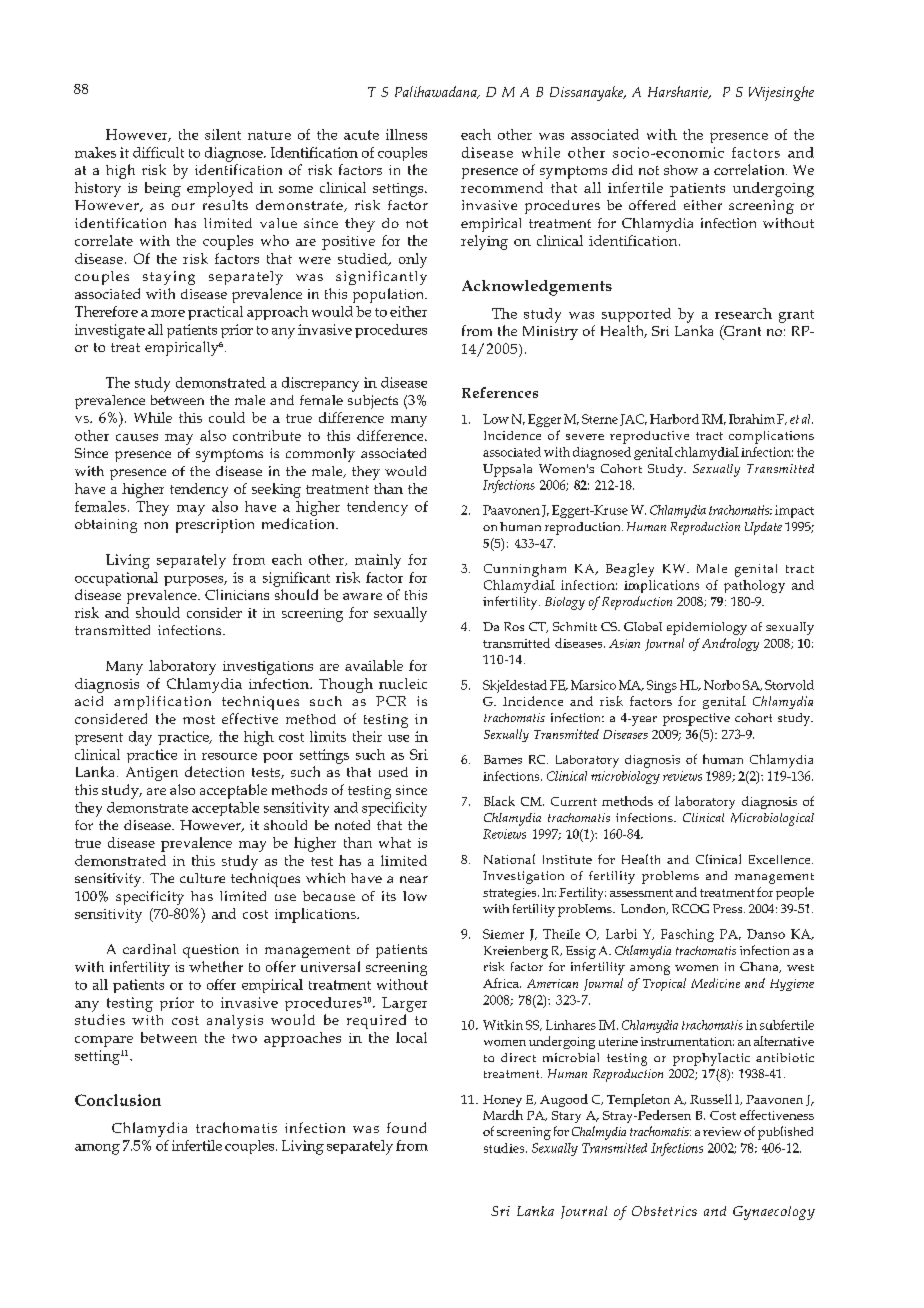  What do you see at coordinates (404, 1004) in the page?
I see `Larger` at bounding box center [404, 1004].
